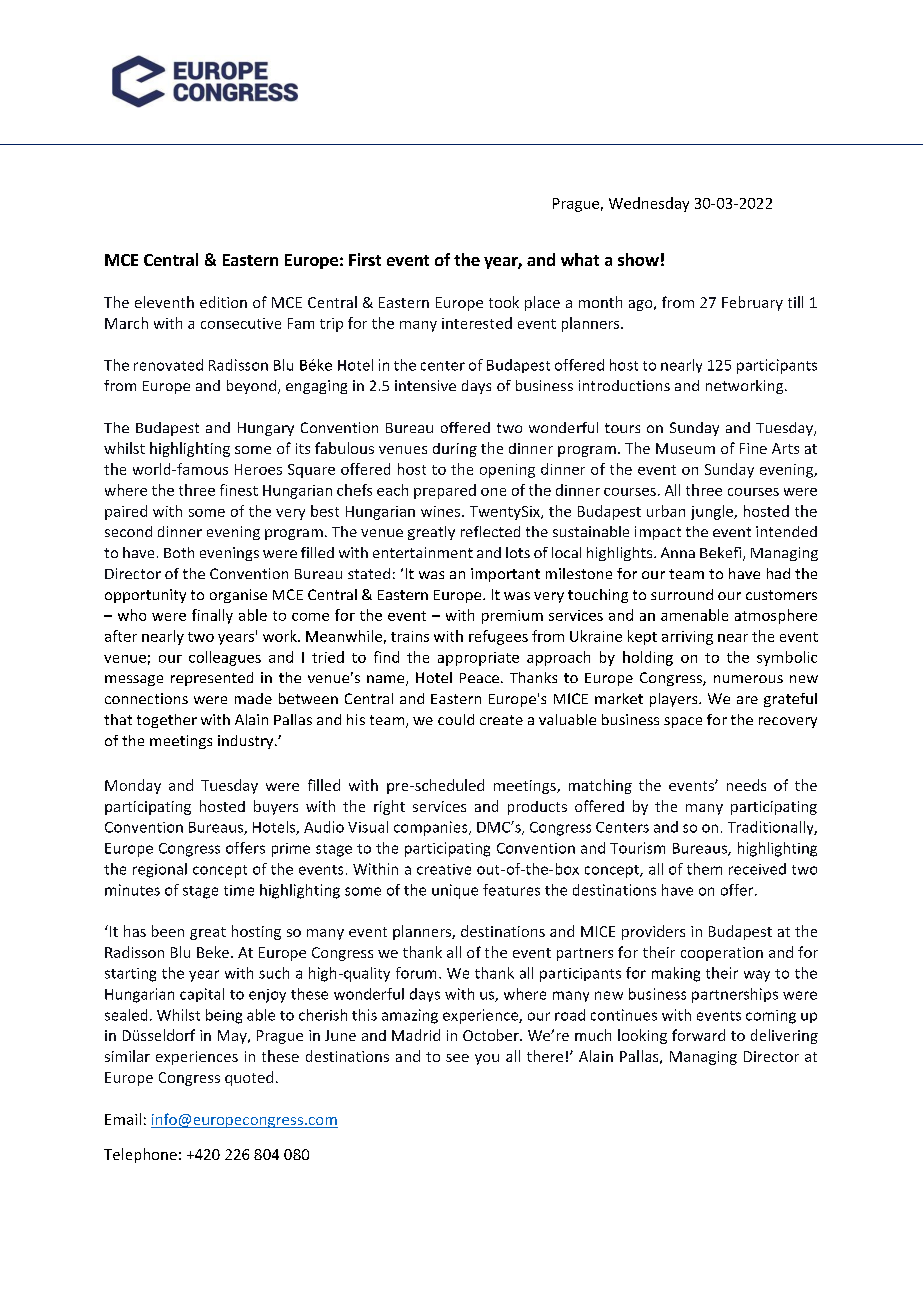  What do you see at coordinates (223, 302) in the document?
I see `edition` at bounding box center [223, 302].
